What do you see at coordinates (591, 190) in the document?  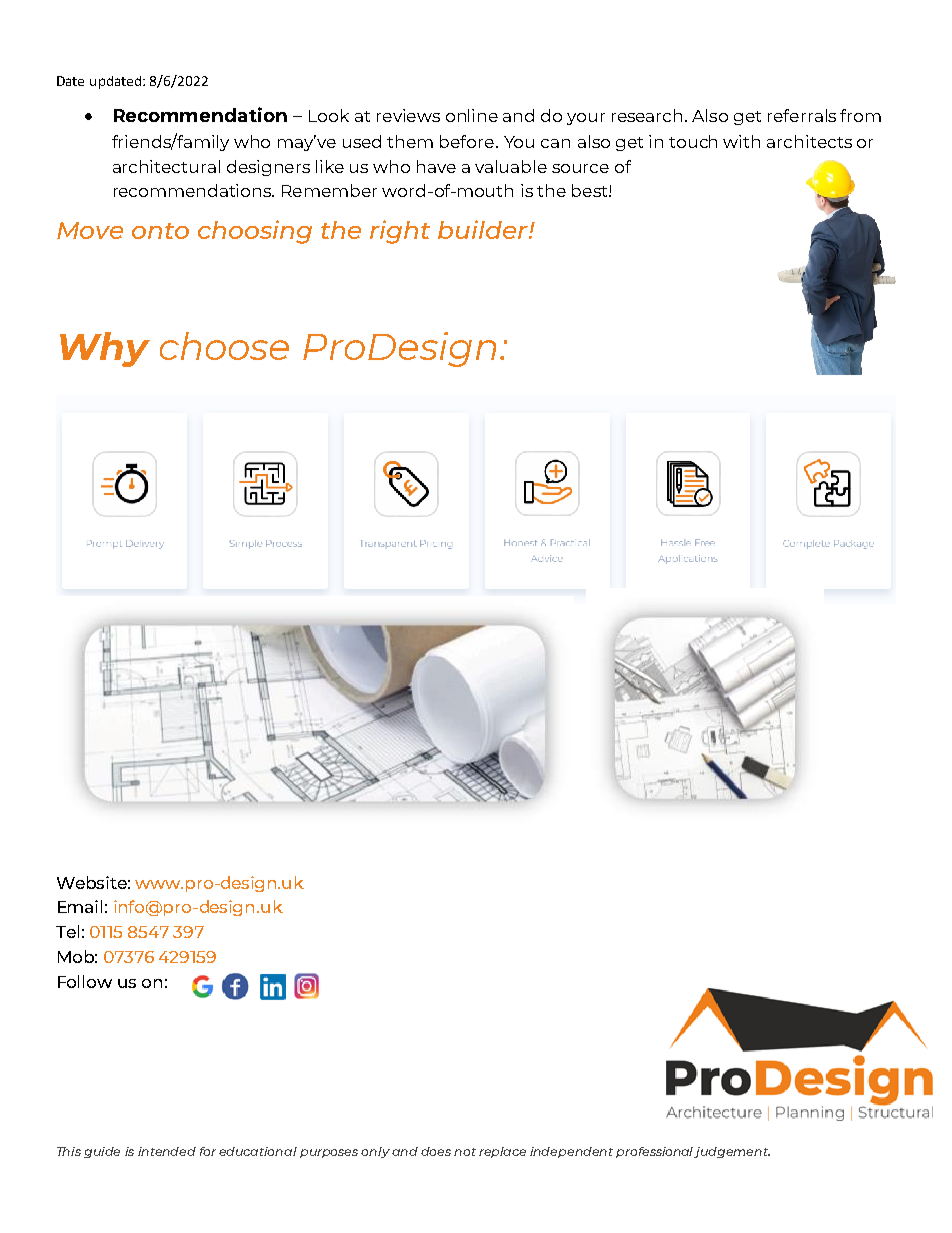 I see `best` at bounding box center [591, 190].
